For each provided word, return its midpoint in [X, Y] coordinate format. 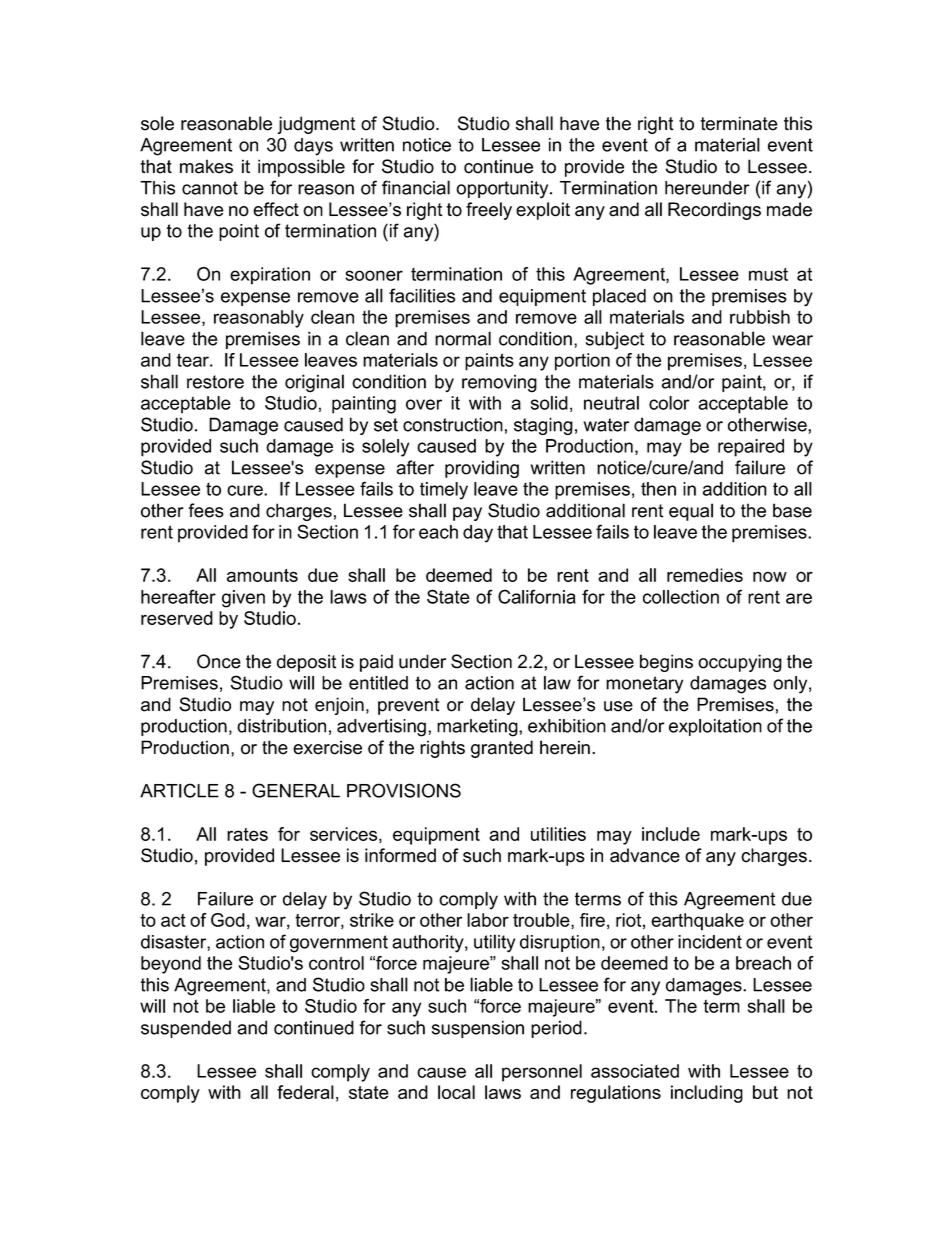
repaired [751, 448]
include [671, 834]
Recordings [714, 211]
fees [206, 510]
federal [305, 1092]
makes [206, 166]
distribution [281, 726]
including [707, 1094]
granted [502, 749]
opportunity [503, 190]
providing [482, 469]
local [456, 1092]
